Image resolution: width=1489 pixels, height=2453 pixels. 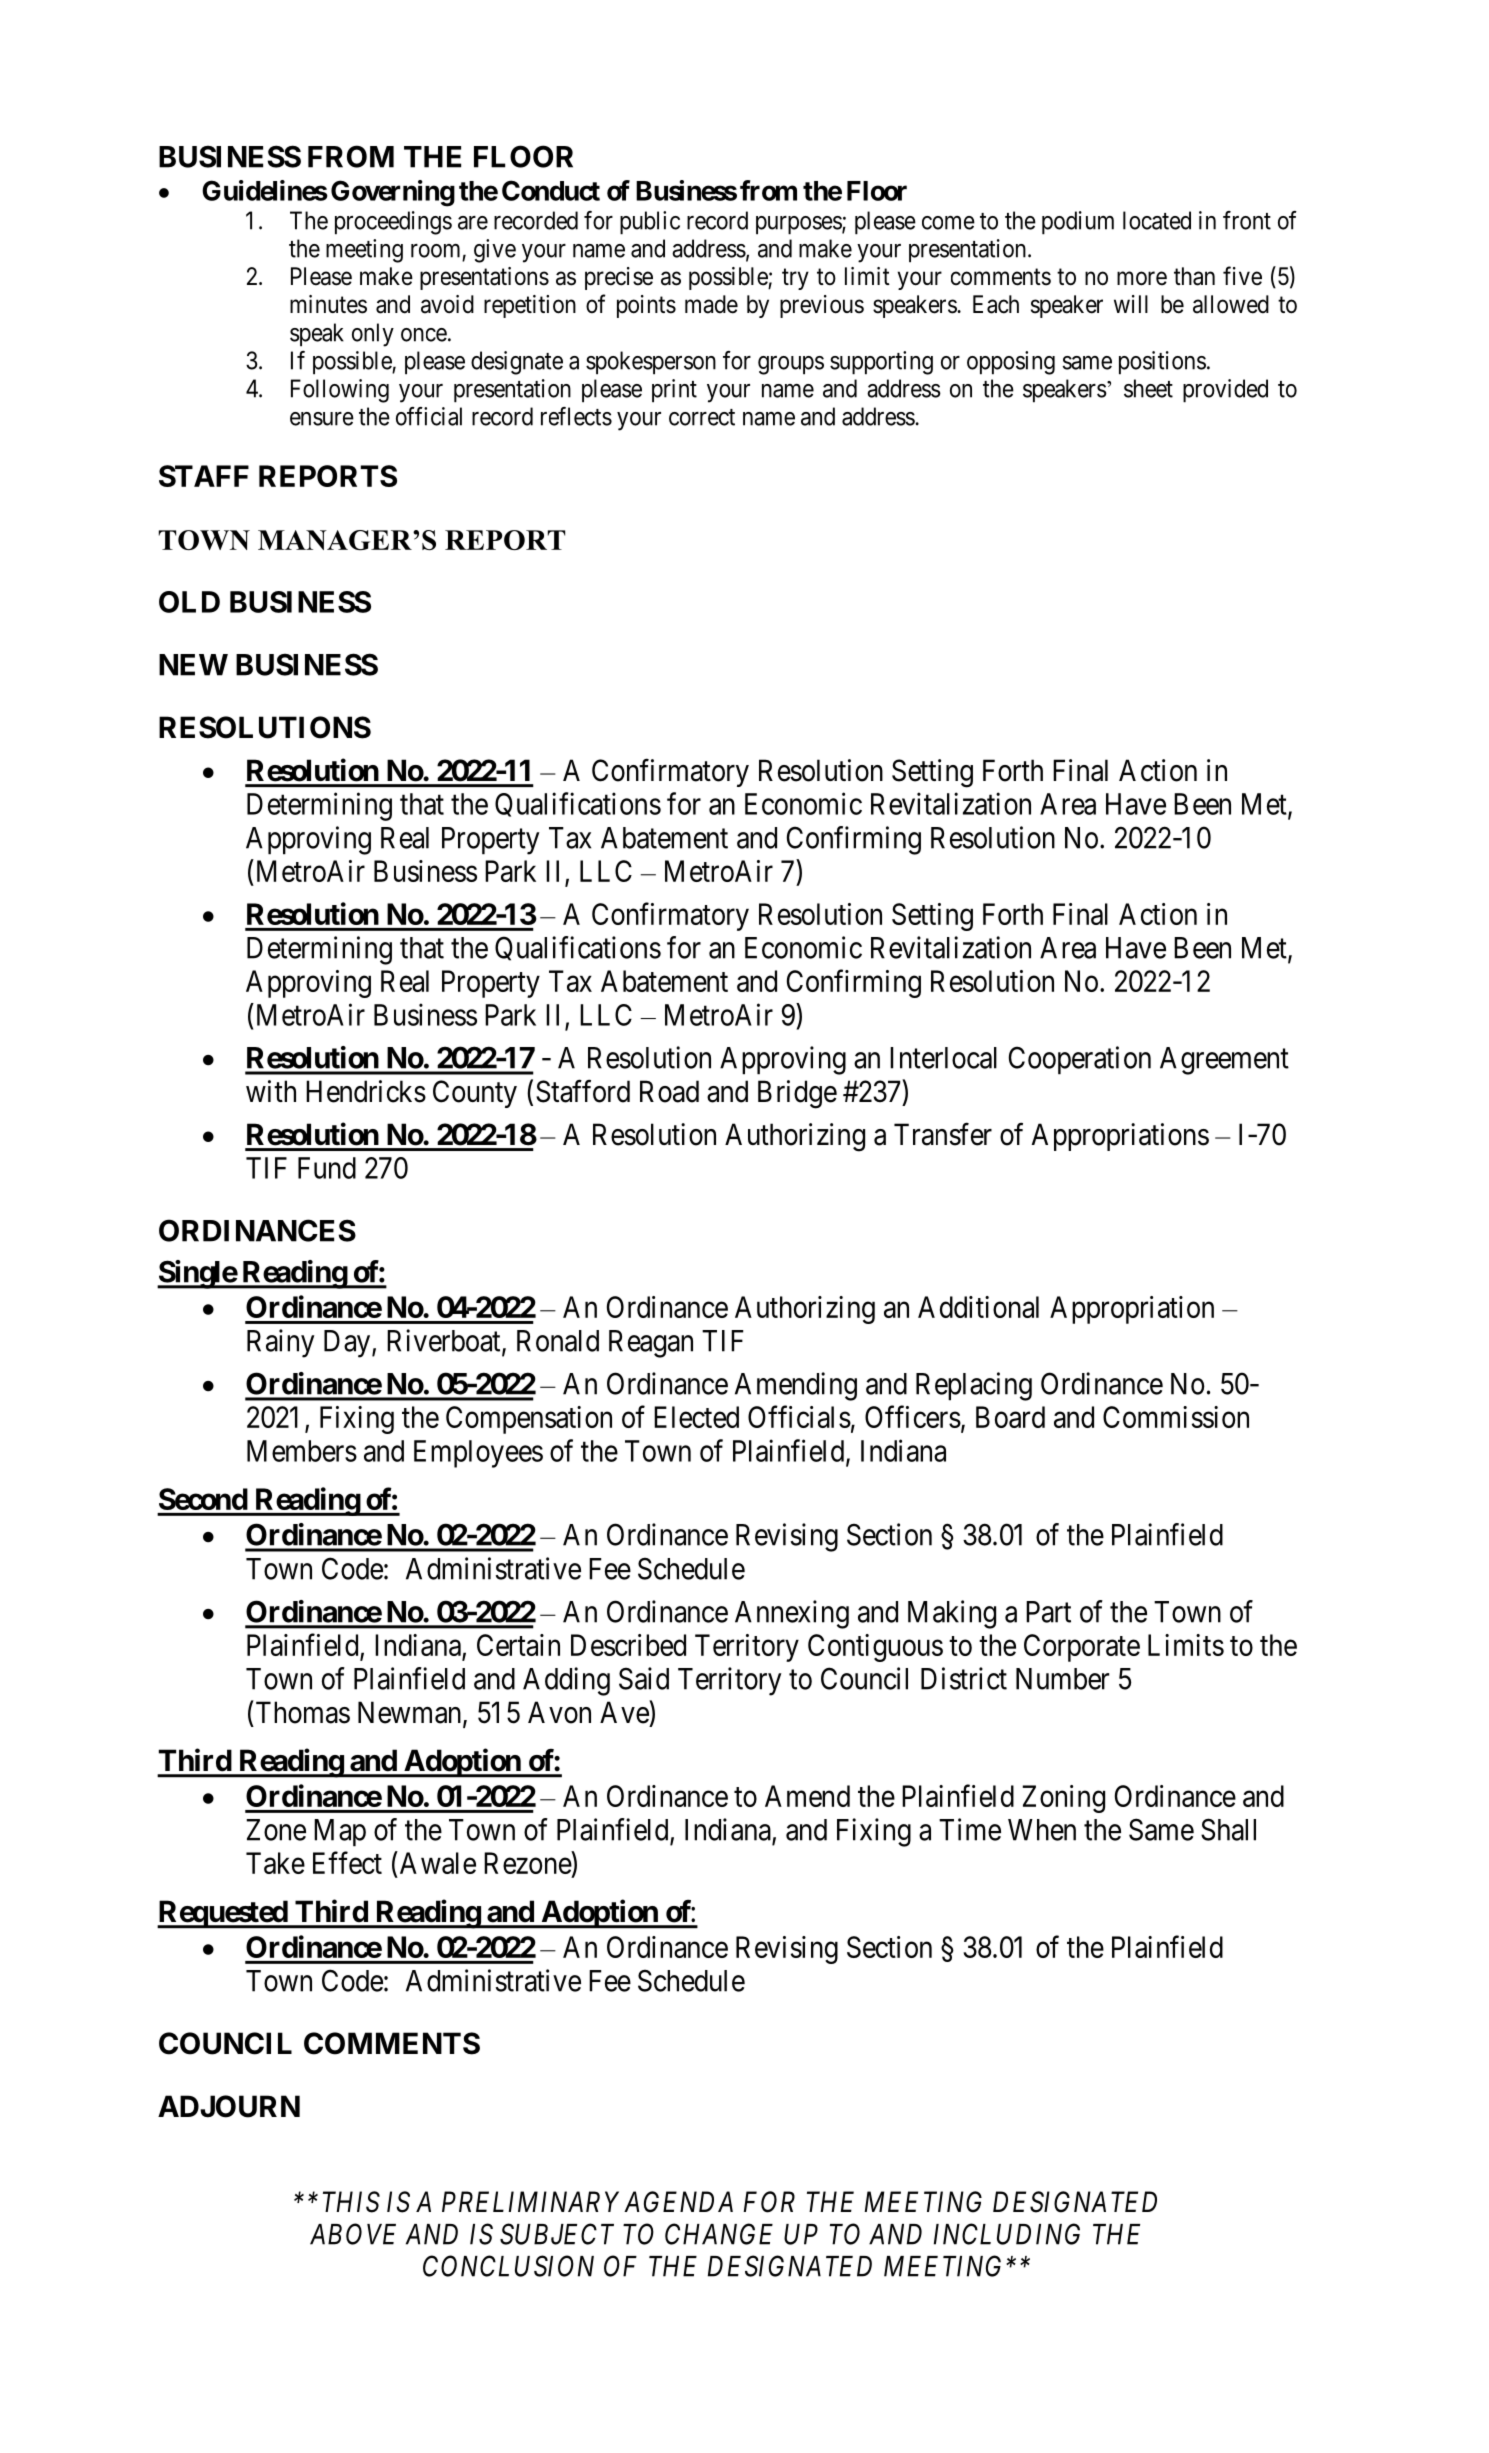 What do you see at coordinates (1080, 1060) in the page?
I see `Cooperation` at bounding box center [1080, 1060].
